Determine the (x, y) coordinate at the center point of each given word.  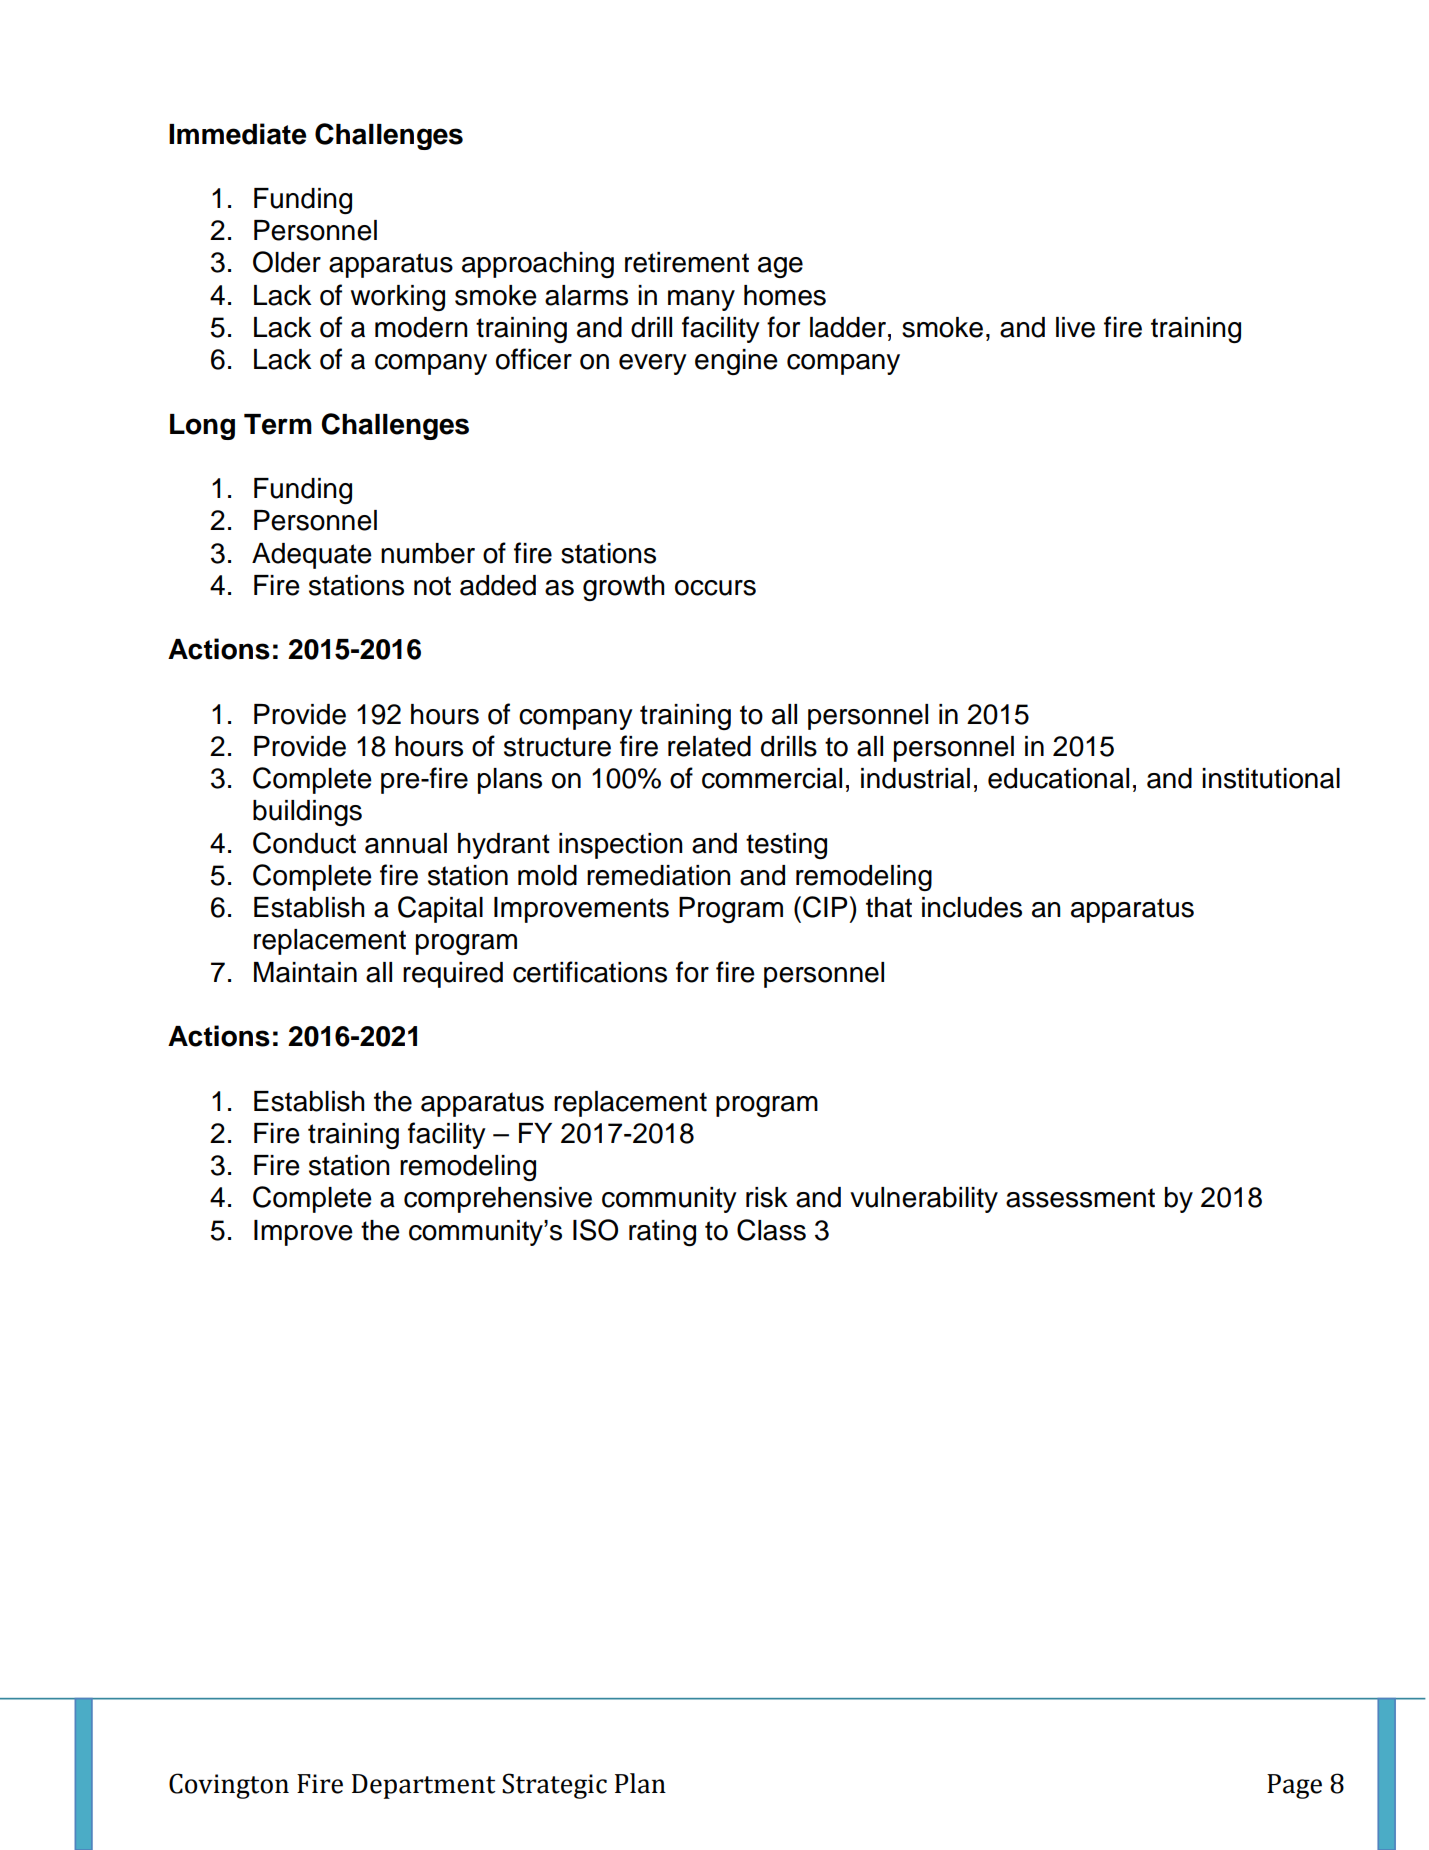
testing (786, 846)
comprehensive (498, 1200)
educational (1058, 778)
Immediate (238, 134)
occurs (715, 588)
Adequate (312, 556)
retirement (687, 262)
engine (736, 362)
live (1075, 327)
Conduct (304, 843)
